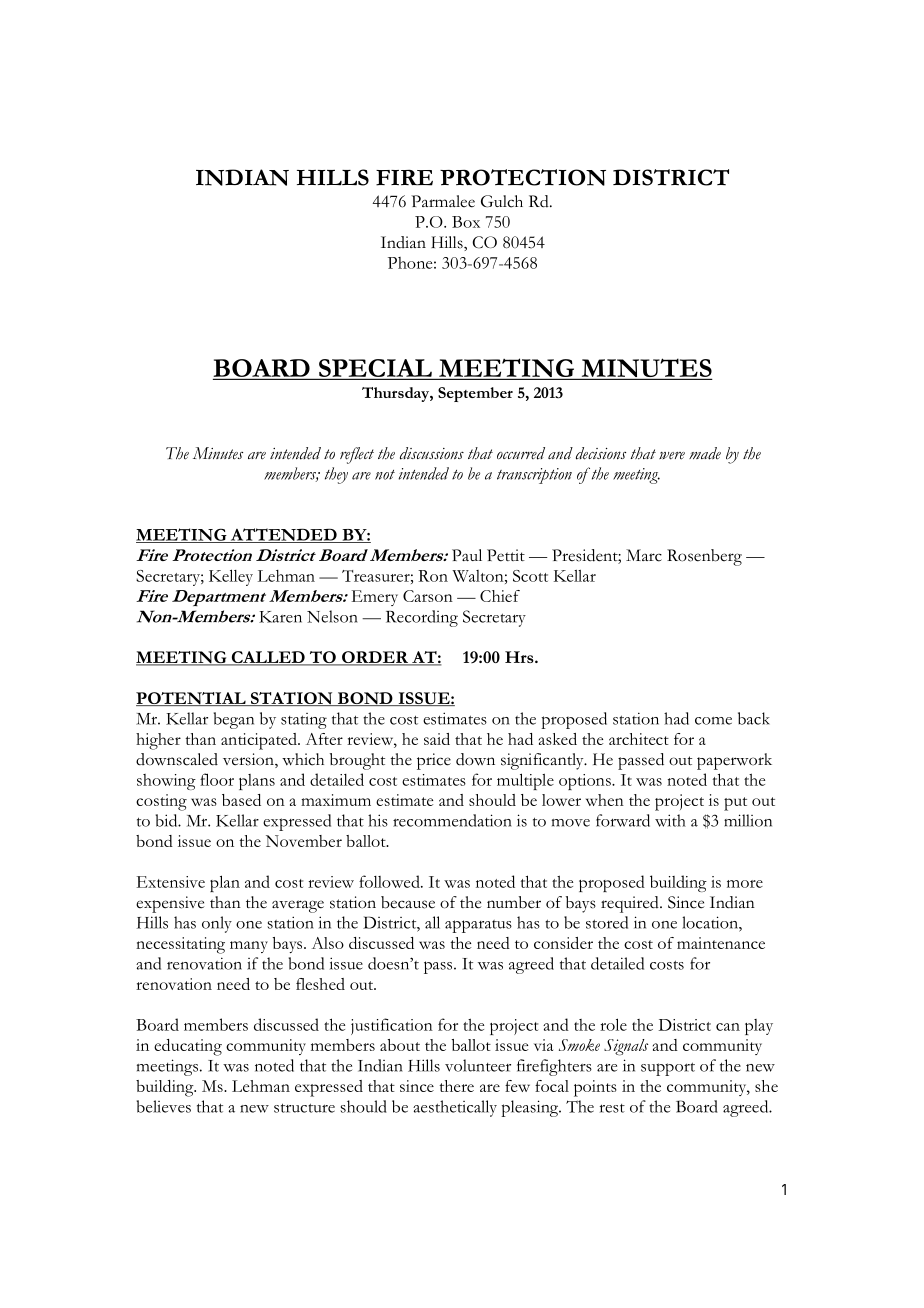  What do you see at coordinates (668, 1069) in the screenshot?
I see `support` at bounding box center [668, 1069].
